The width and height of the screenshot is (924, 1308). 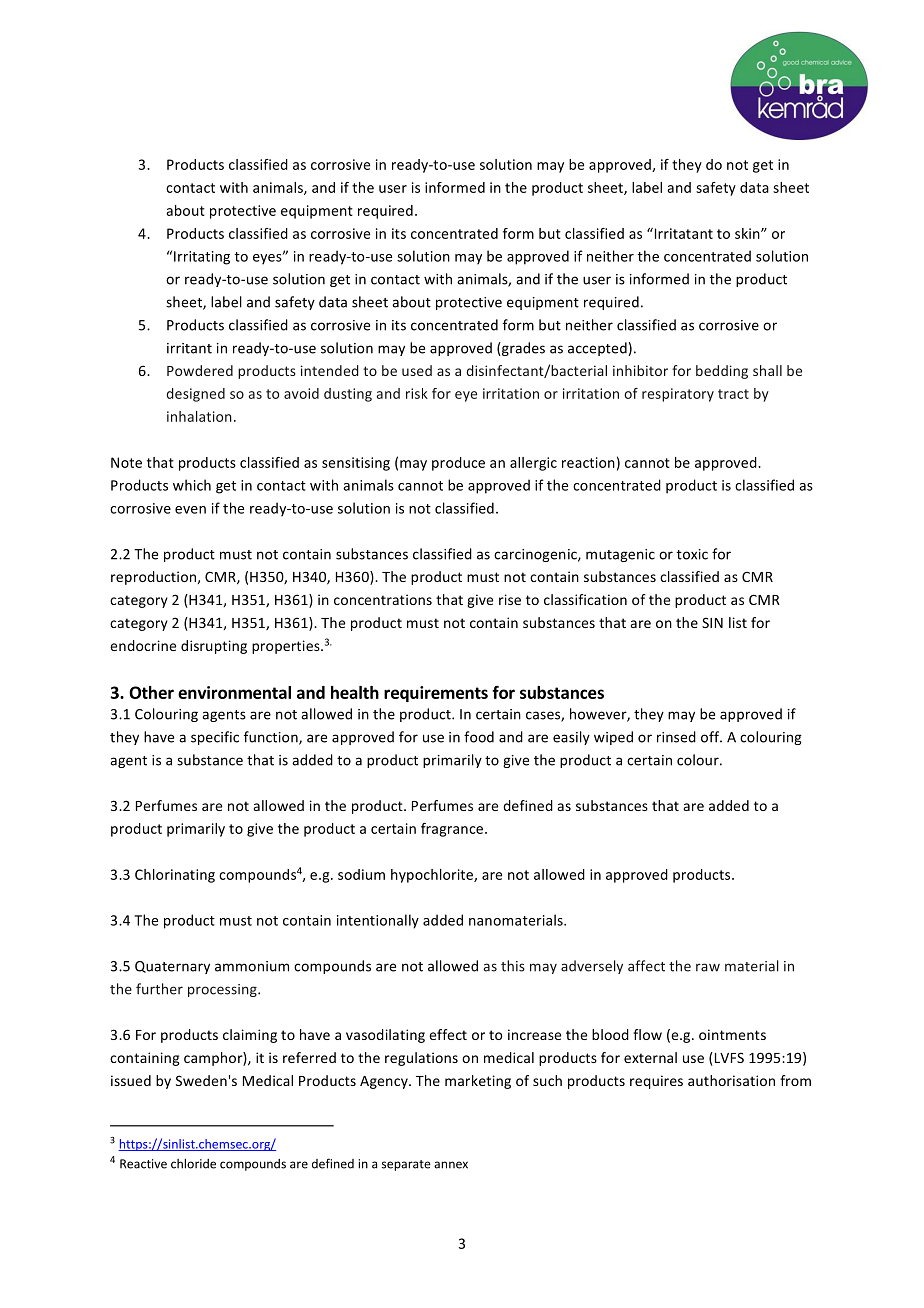 I want to click on skin, so click(x=748, y=233).
